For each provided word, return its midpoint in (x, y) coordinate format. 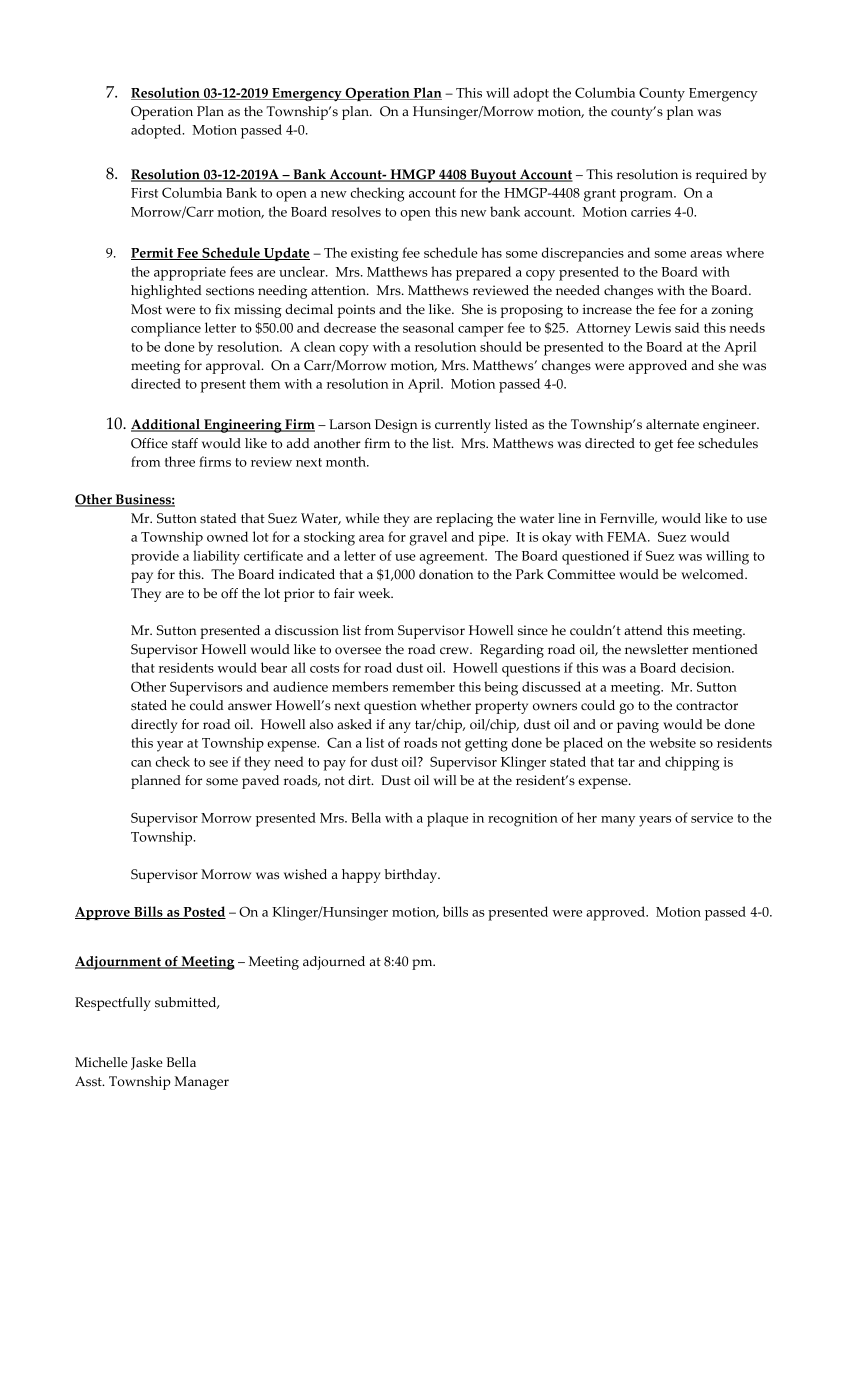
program (647, 196)
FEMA (628, 537)
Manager (201, 1083)
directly (154, 726)
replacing (464, 520)
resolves (356, 211)
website (672, 742)
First (144, 193)
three (180, 461)
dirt (360, 780)
